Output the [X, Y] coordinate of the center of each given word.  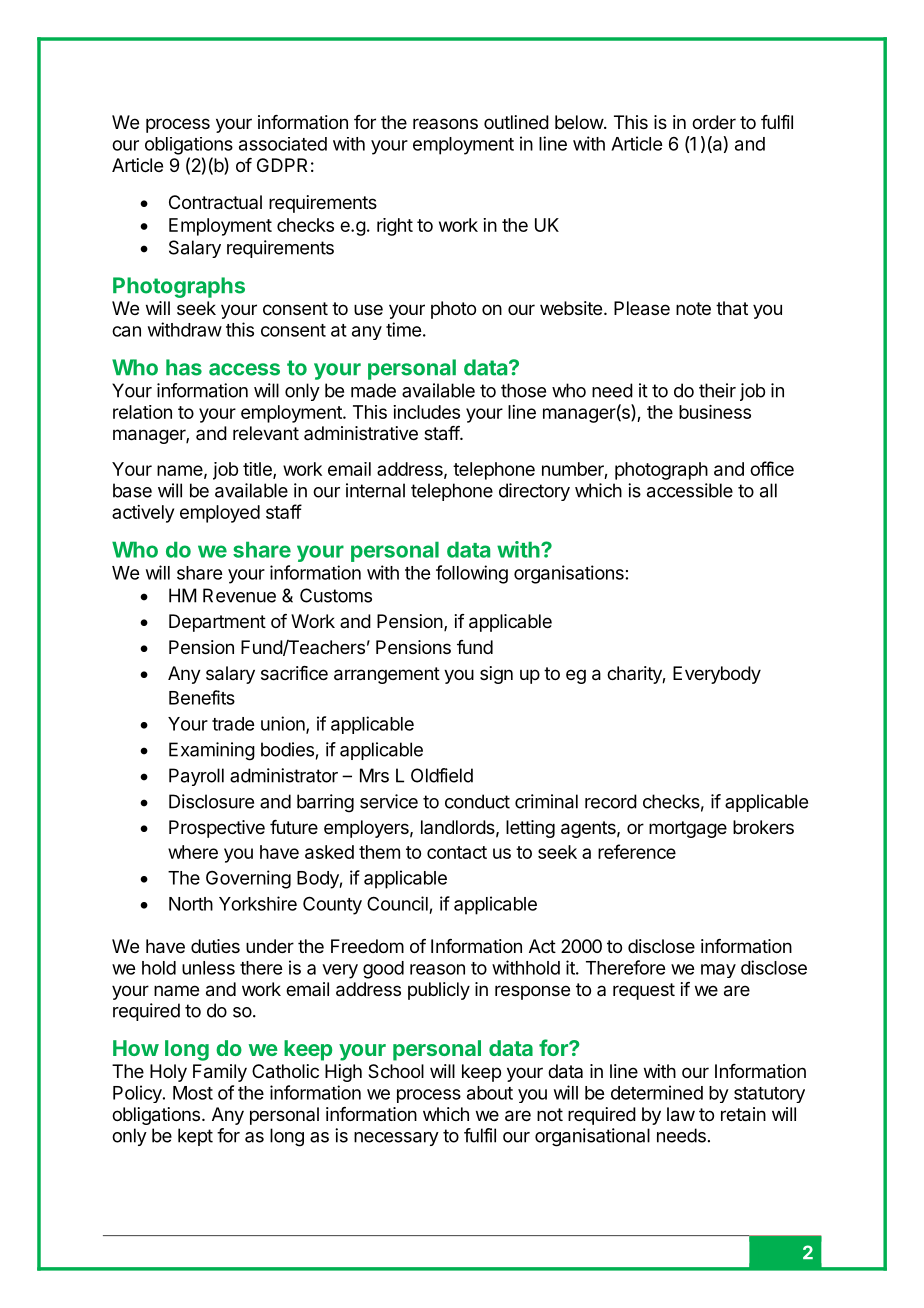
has [184, 367]
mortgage [688, 829]
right [395, 227]
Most [193, 1093]
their [717, 390]
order [714, 122]
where [193, 852]
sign [496, 675]
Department [217, 623]
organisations [569, 574]
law [681, 1114]
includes [426, 412]
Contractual [215, 202]
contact [457, 852]
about [490, 1093]
